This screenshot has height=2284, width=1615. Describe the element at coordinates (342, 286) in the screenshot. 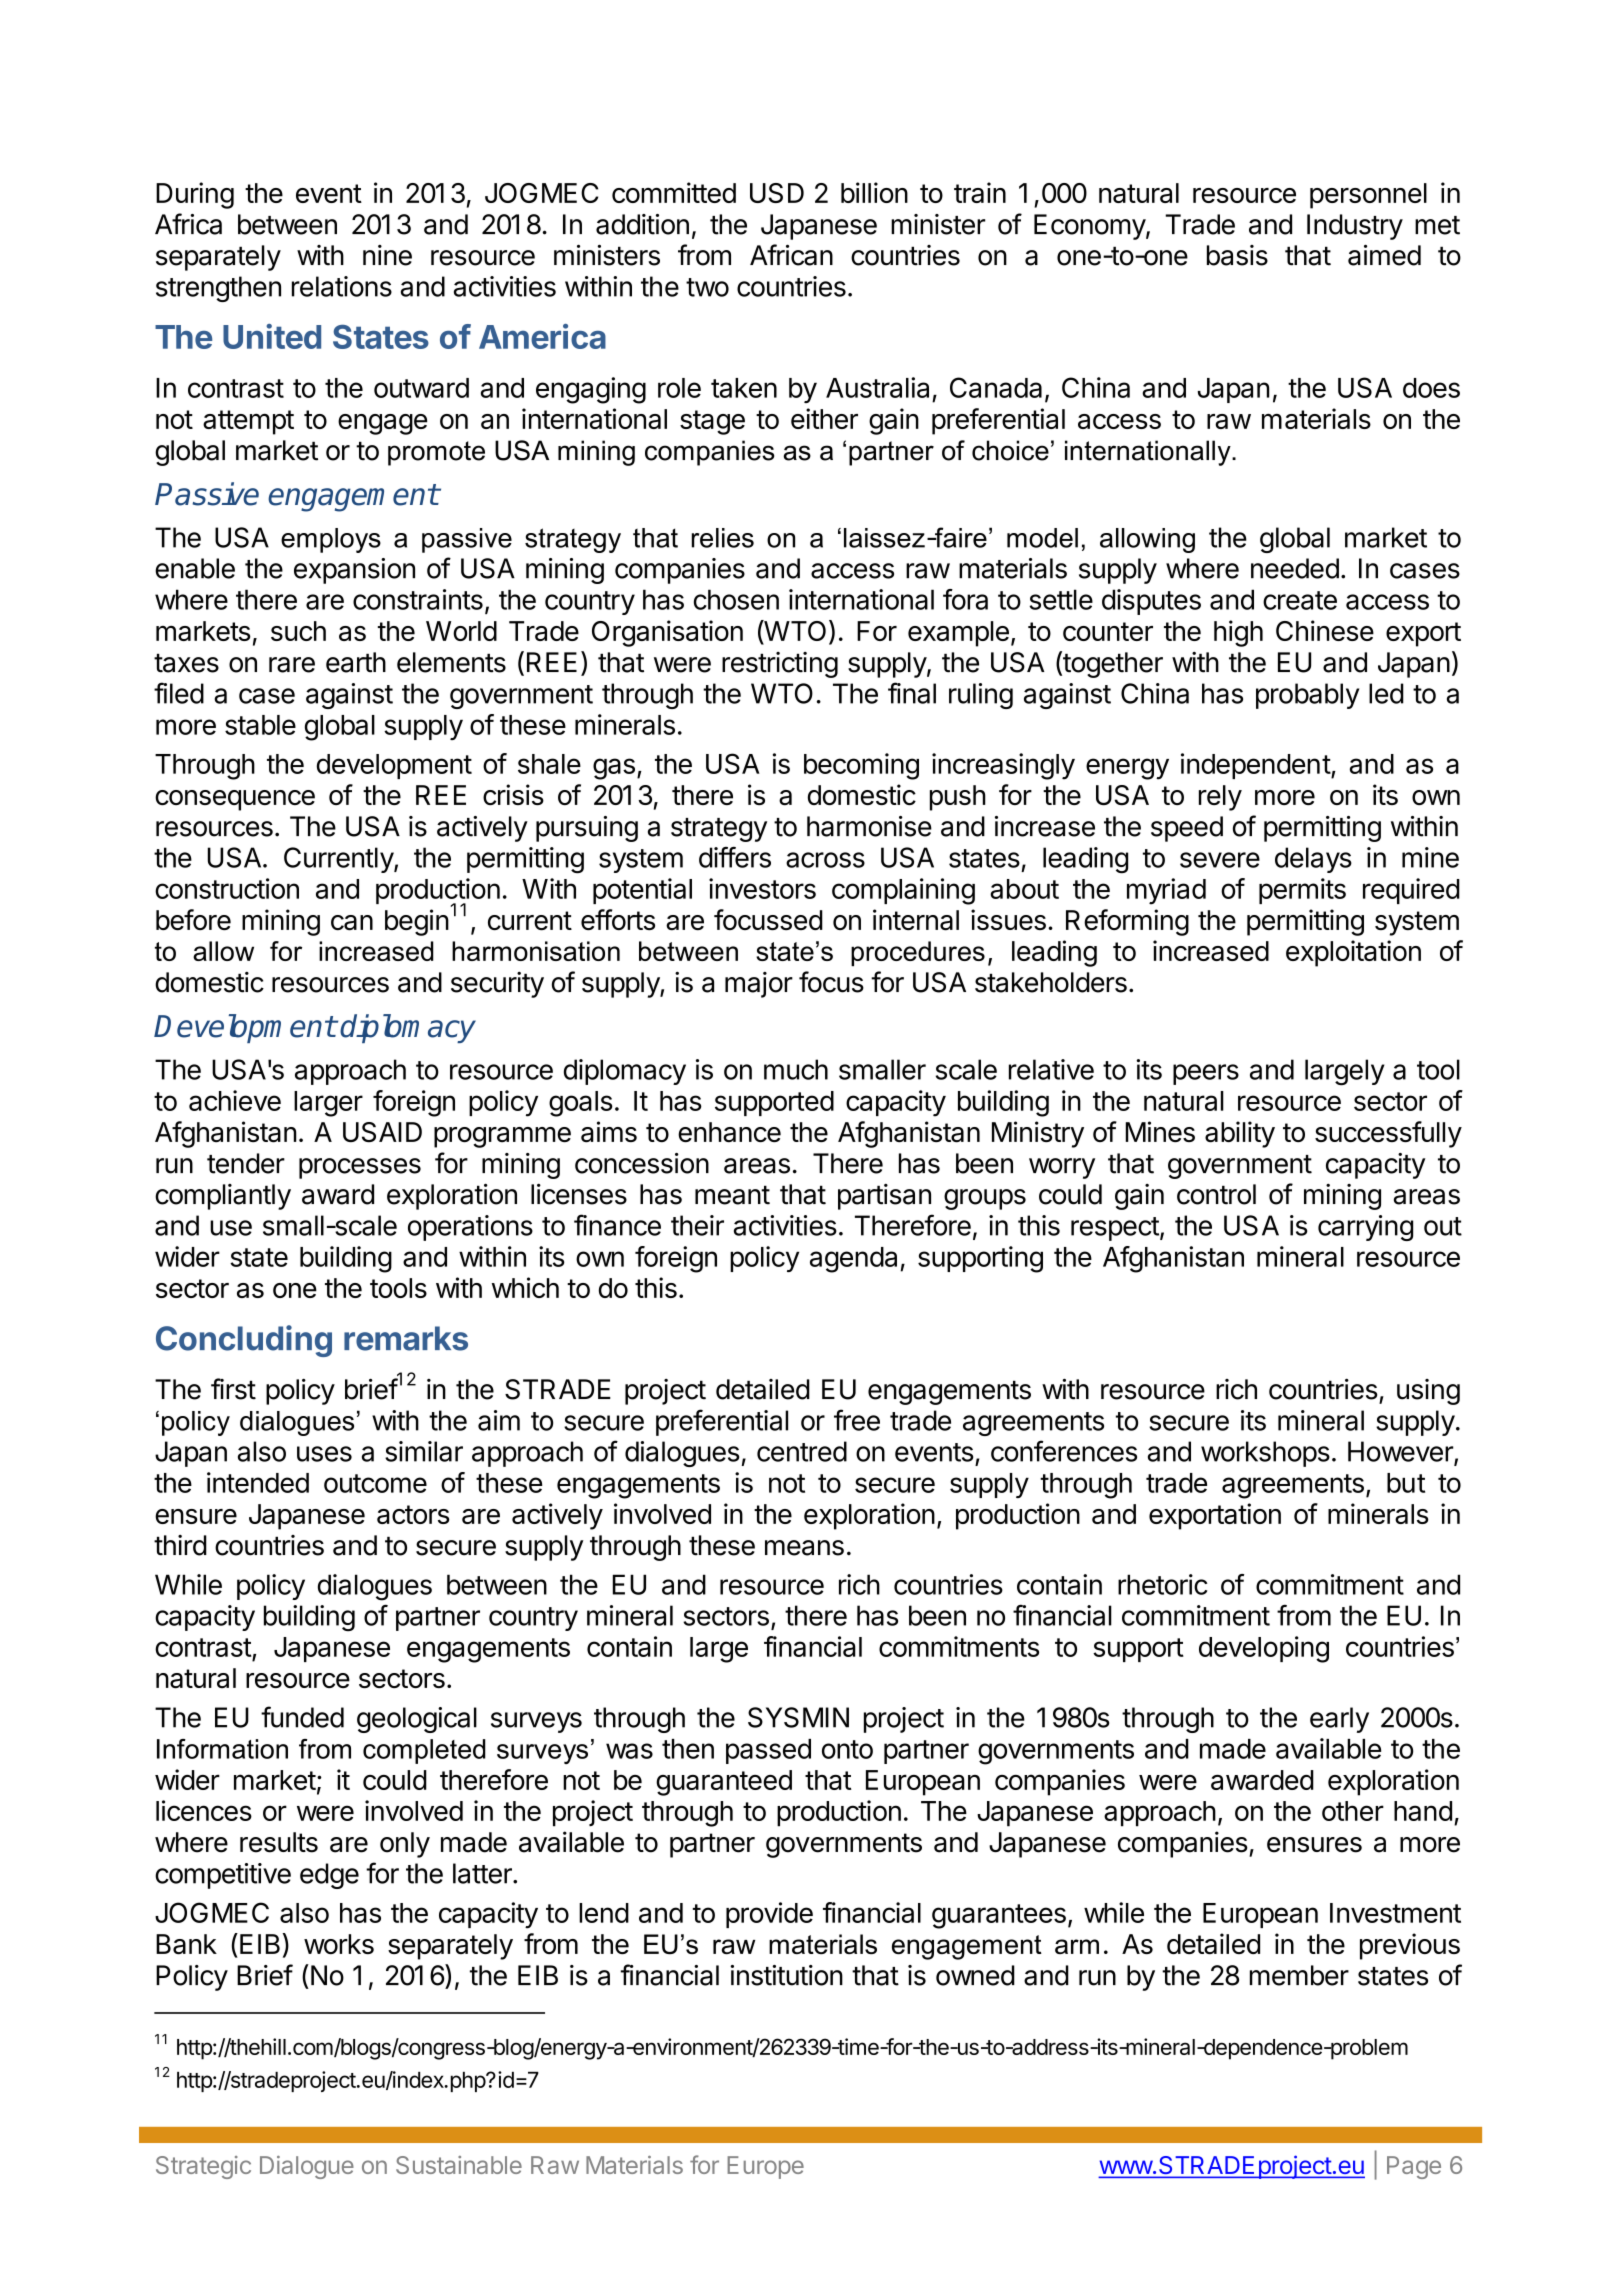

I see `relations` at that location.
